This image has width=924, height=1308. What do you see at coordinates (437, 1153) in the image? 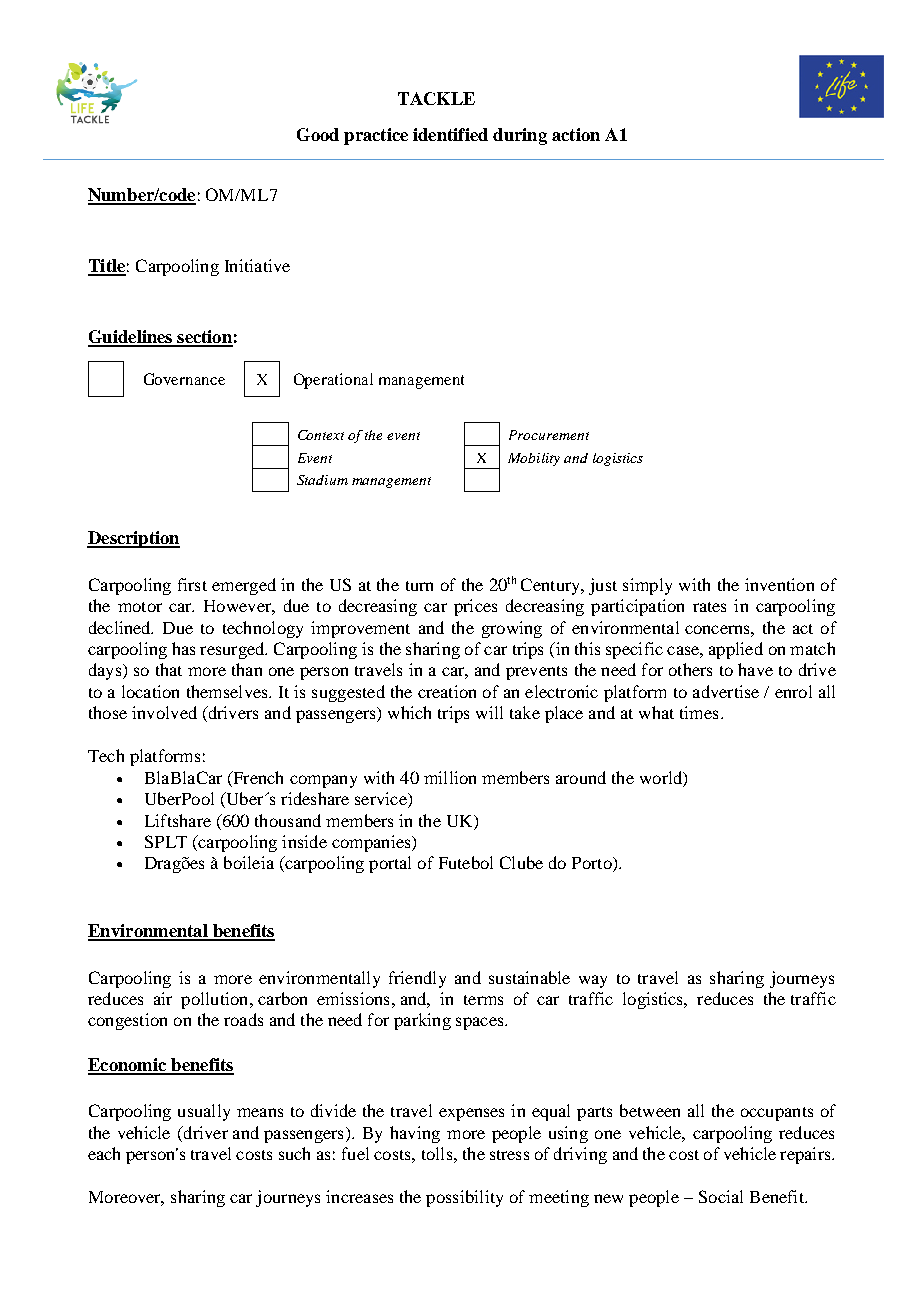
I see `tolls` at bounding box center [437, 1153].
